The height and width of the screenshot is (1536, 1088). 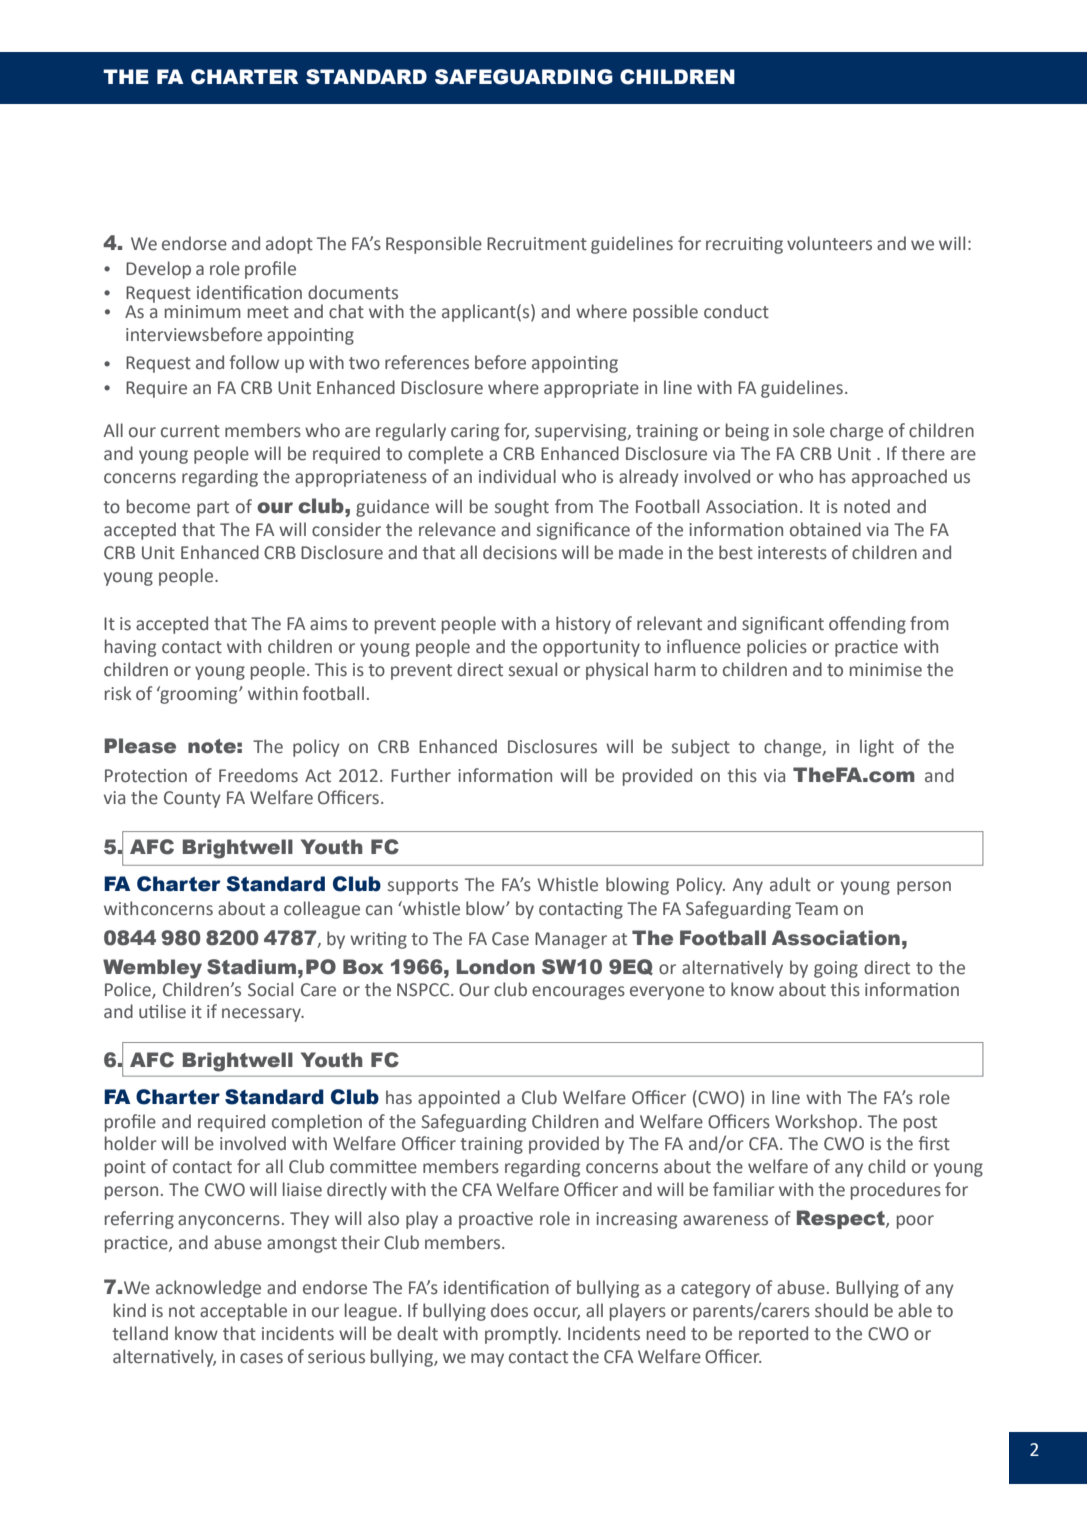 What do you see at coordinates (496, 967) in the screenshot?
I see `London` at bounding box center [496, 967].
